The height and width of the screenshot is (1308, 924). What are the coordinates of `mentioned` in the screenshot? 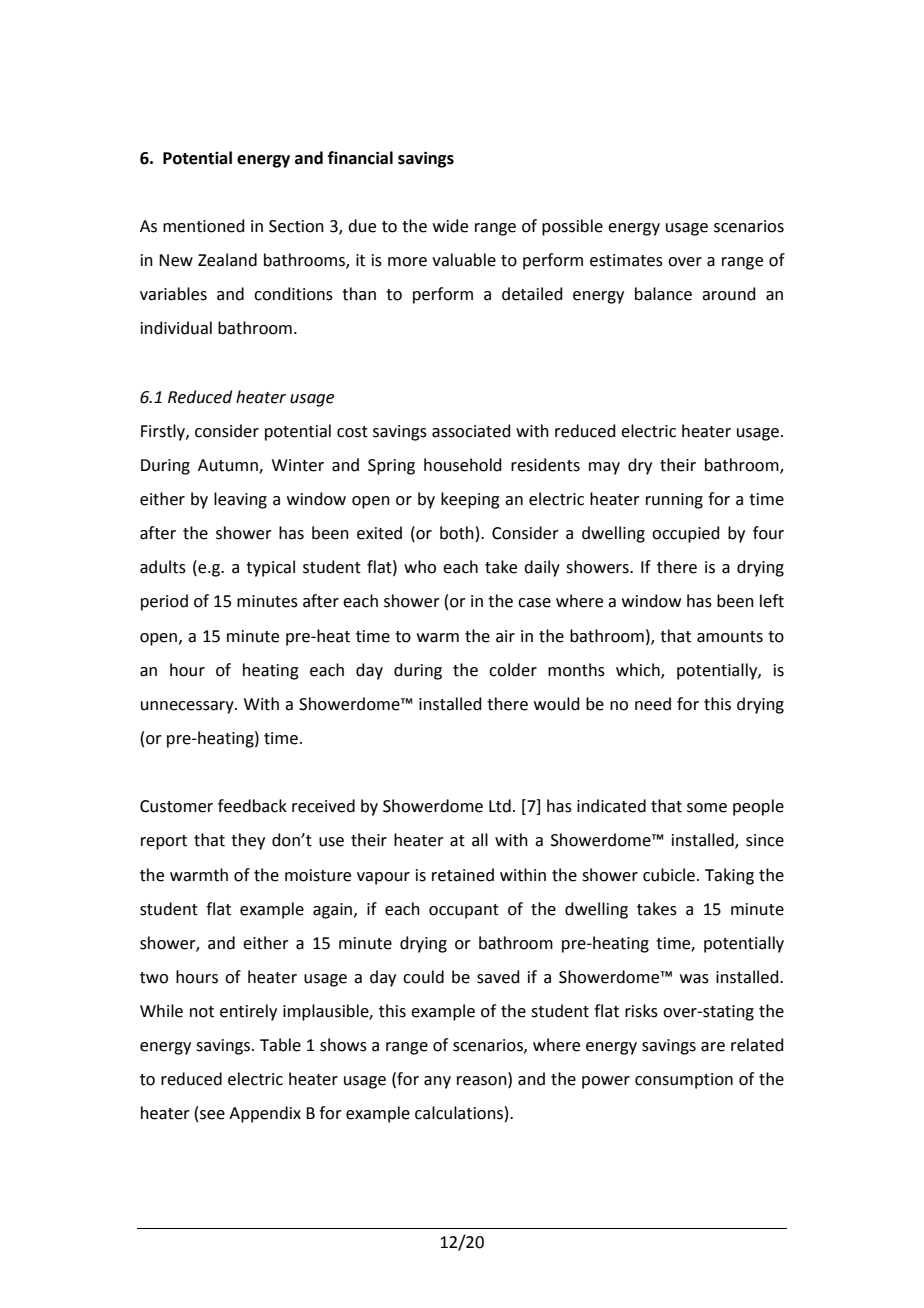 It's located at (204, 226).
